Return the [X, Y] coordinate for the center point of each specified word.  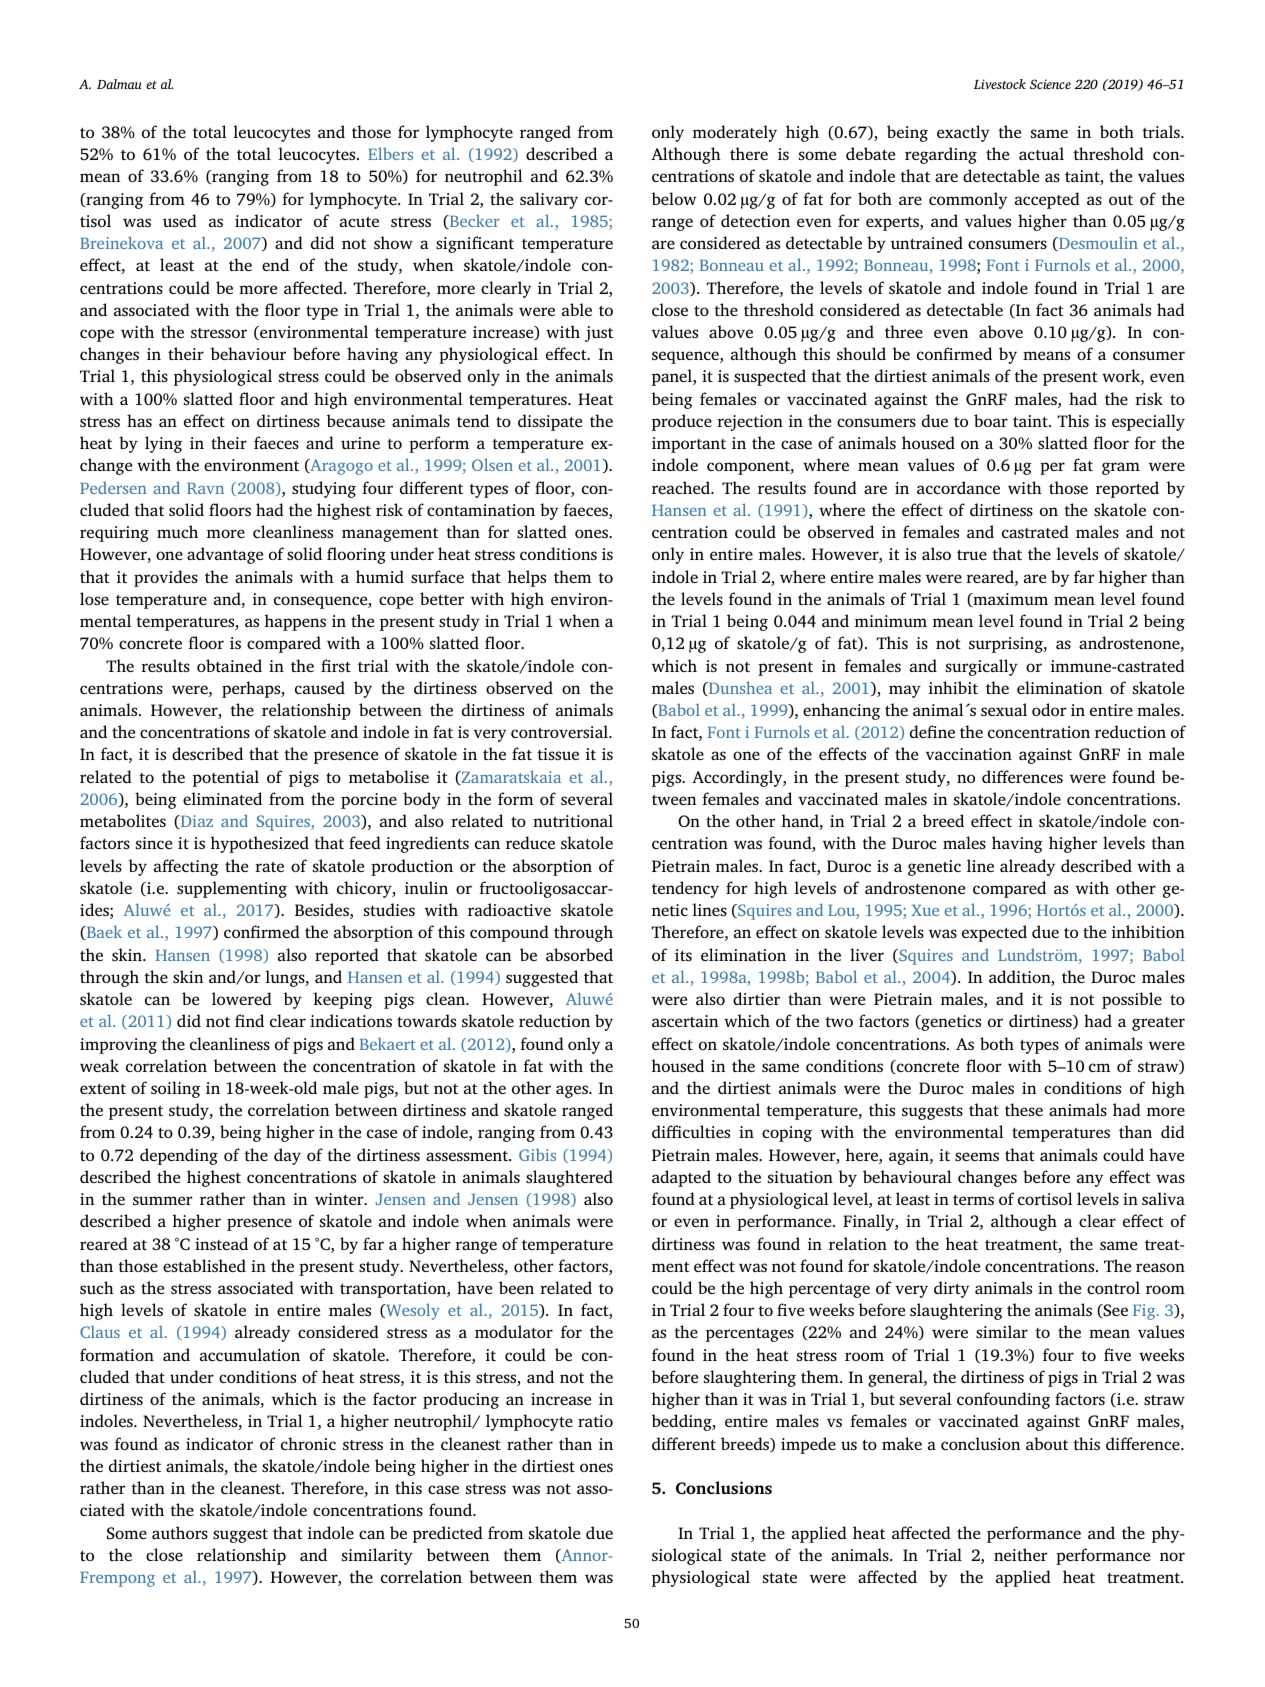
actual [1041, 153]
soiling [175, 1089]
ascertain [685, 1021]
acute [359, 222]
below [674, 198]
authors [180, 1532]
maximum [1009, 600]
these [1024, 1109]
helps [527, 578]
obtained [229, 665]
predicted [448, 1534]
